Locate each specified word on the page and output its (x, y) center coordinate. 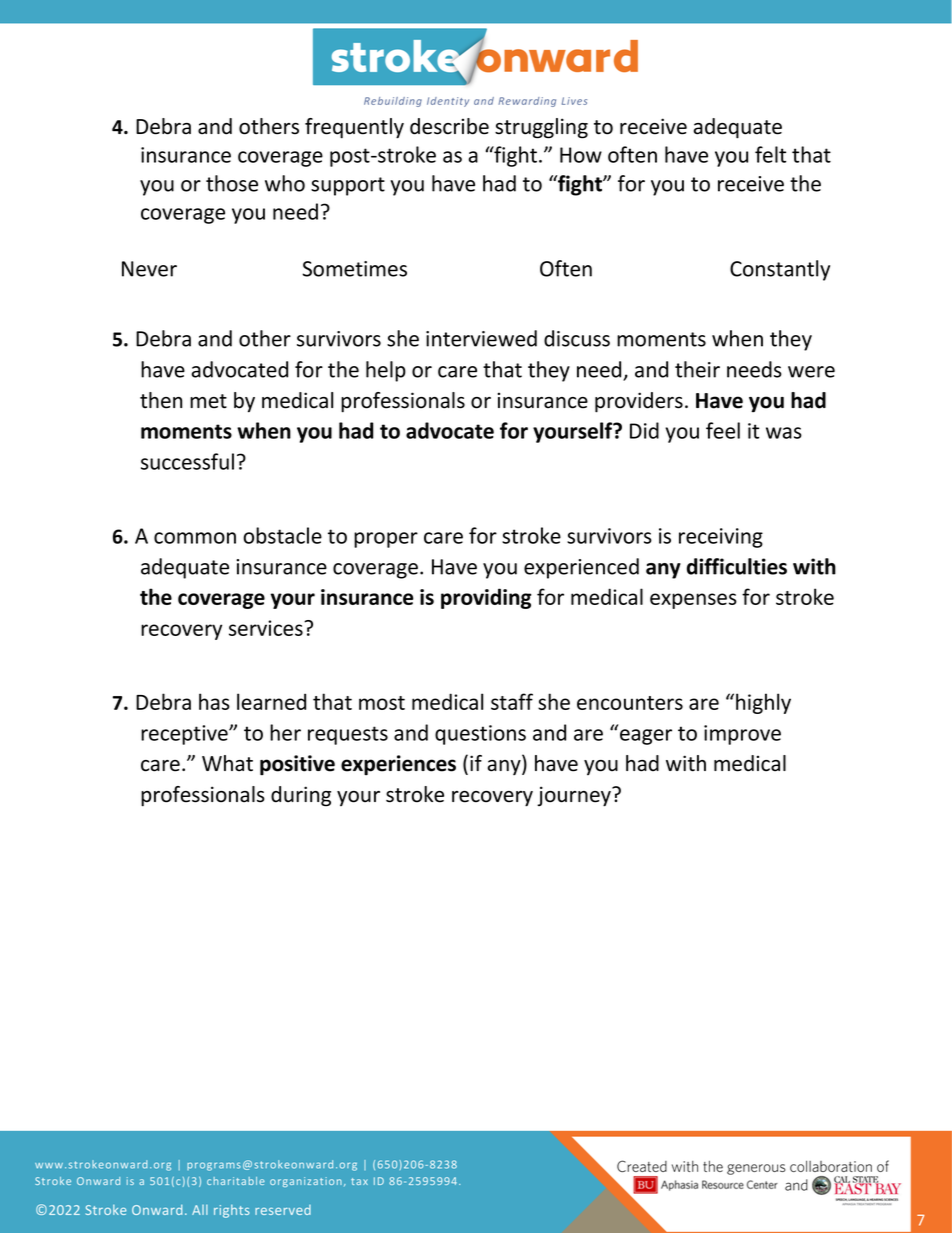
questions (480, 735)
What (227, 763)
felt (770, 154)
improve (742, 735)
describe (449, 126)
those (232, 183)
